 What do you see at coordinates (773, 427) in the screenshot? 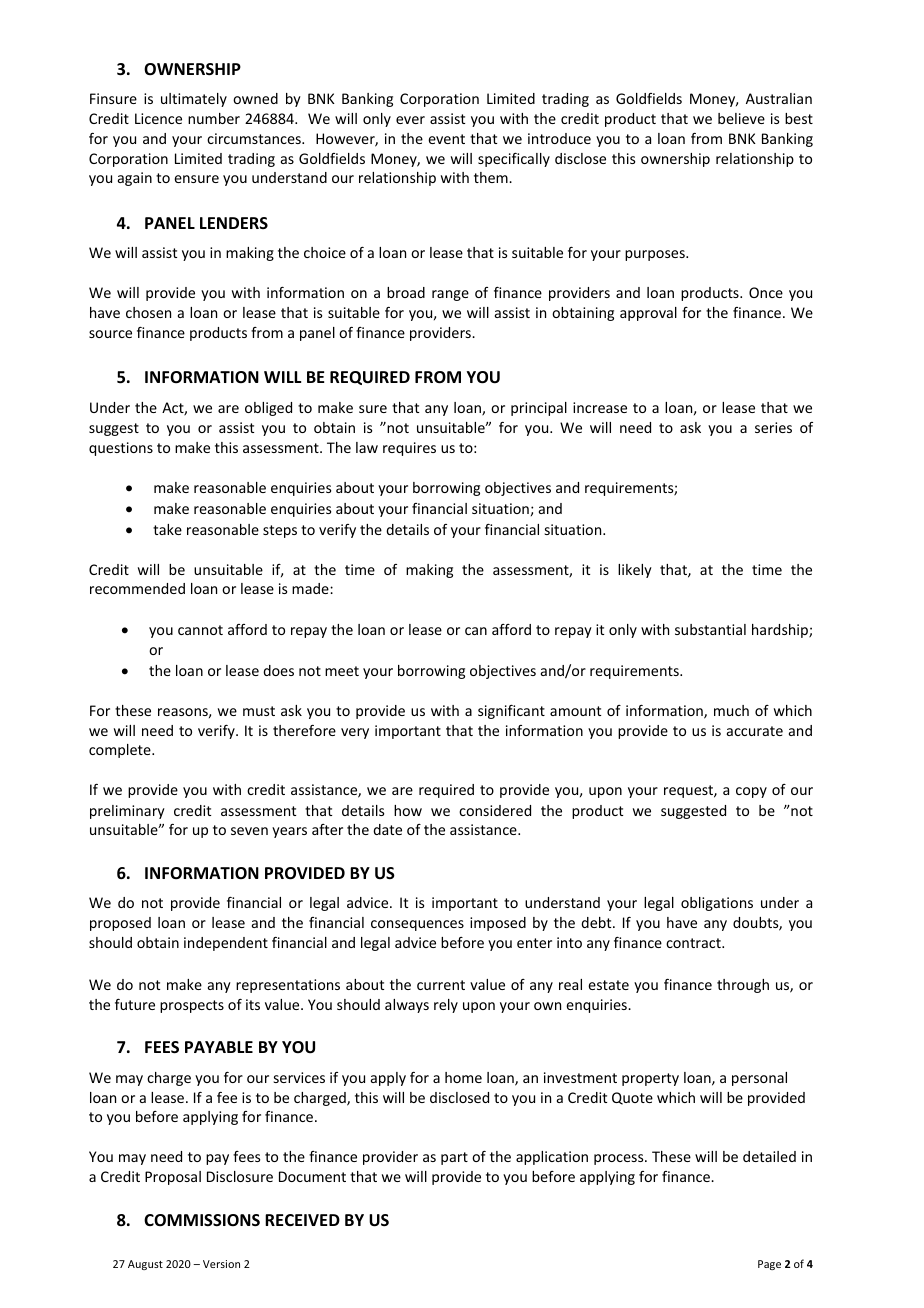
I see `series` at bounding box center [773, 427].
